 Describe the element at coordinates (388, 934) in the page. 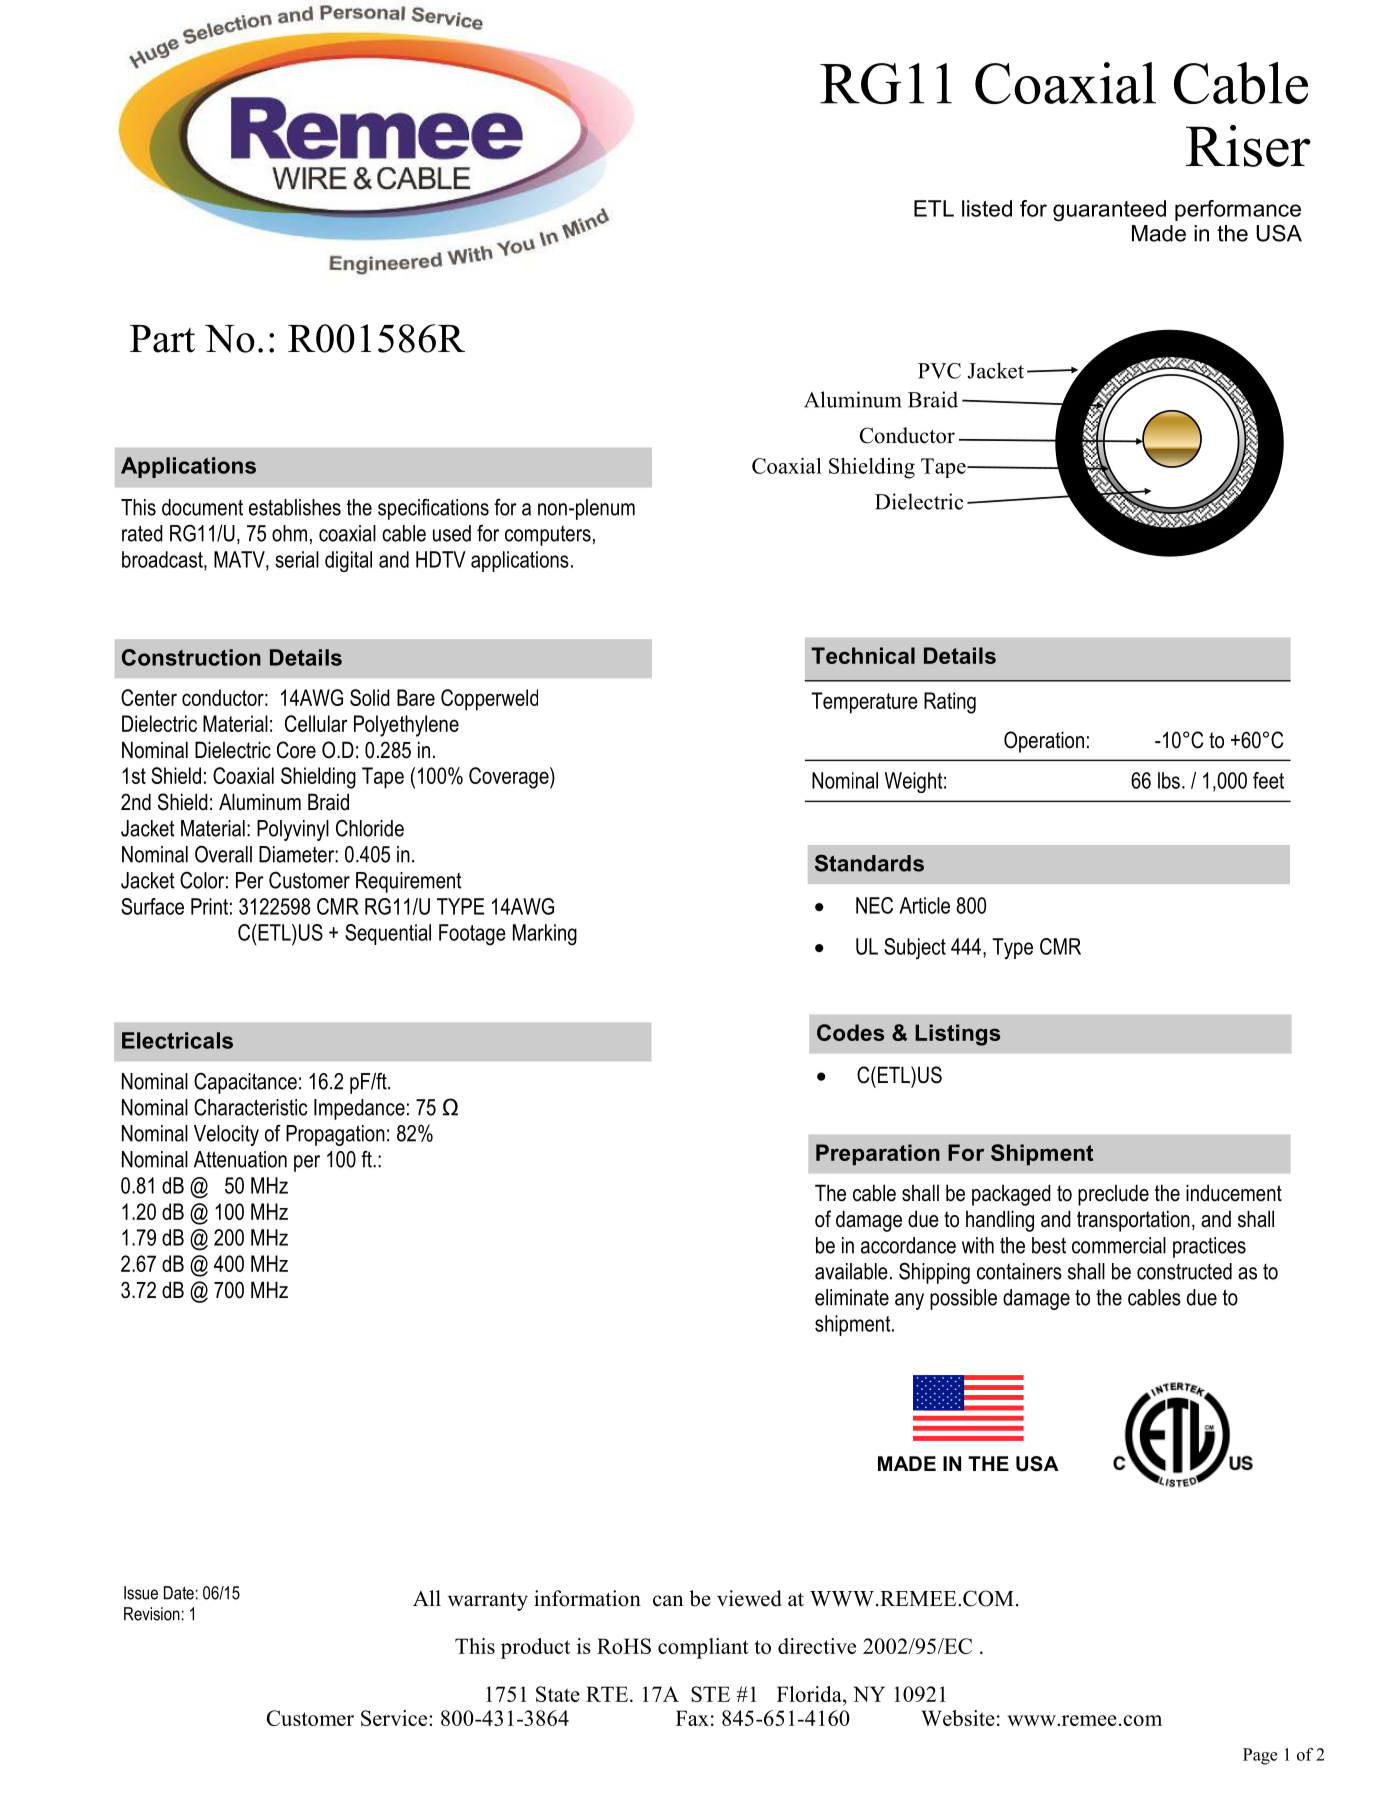

I see `Sequential` at that location.
